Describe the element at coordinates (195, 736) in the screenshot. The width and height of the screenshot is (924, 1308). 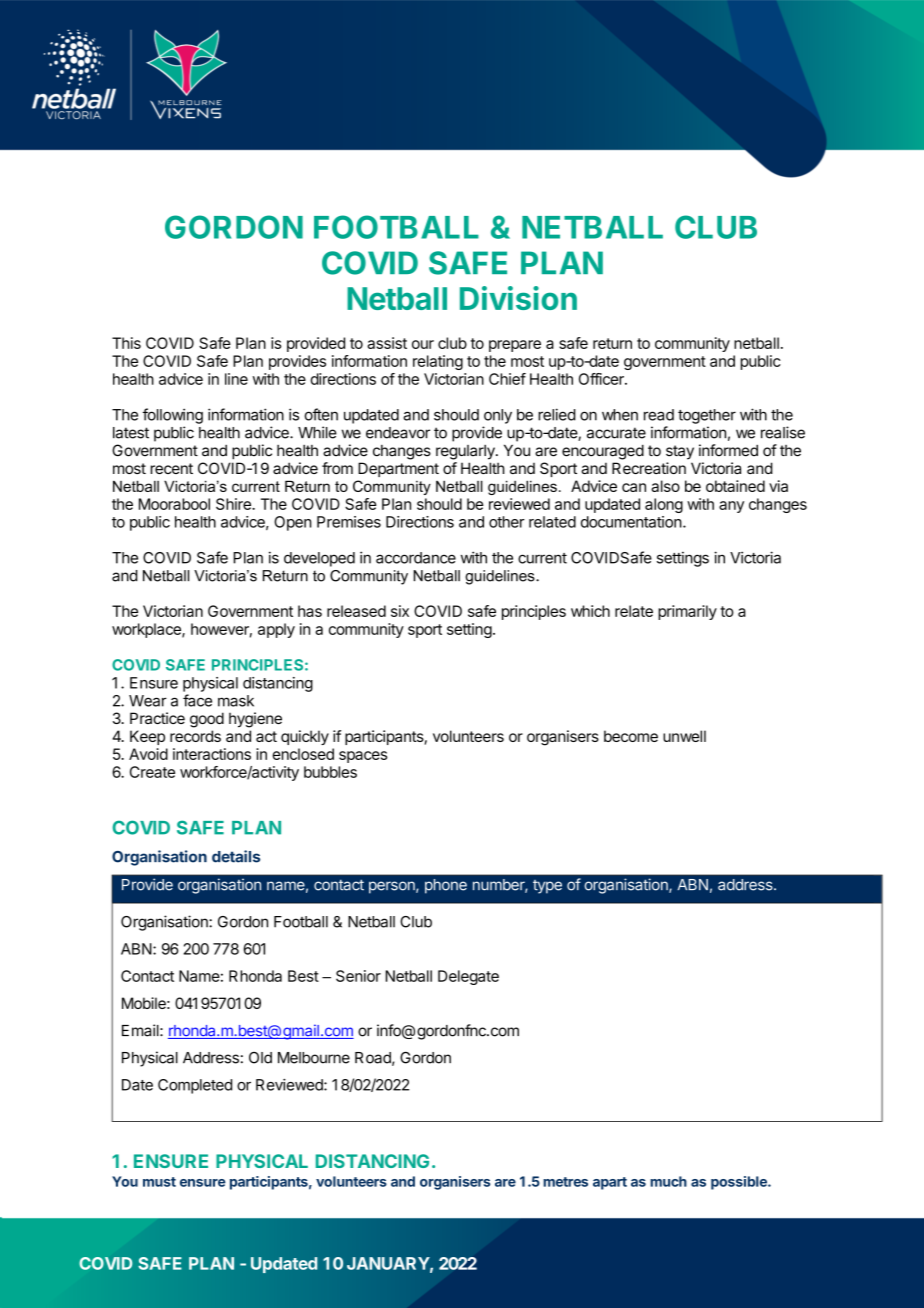
I see `records` at that location.
